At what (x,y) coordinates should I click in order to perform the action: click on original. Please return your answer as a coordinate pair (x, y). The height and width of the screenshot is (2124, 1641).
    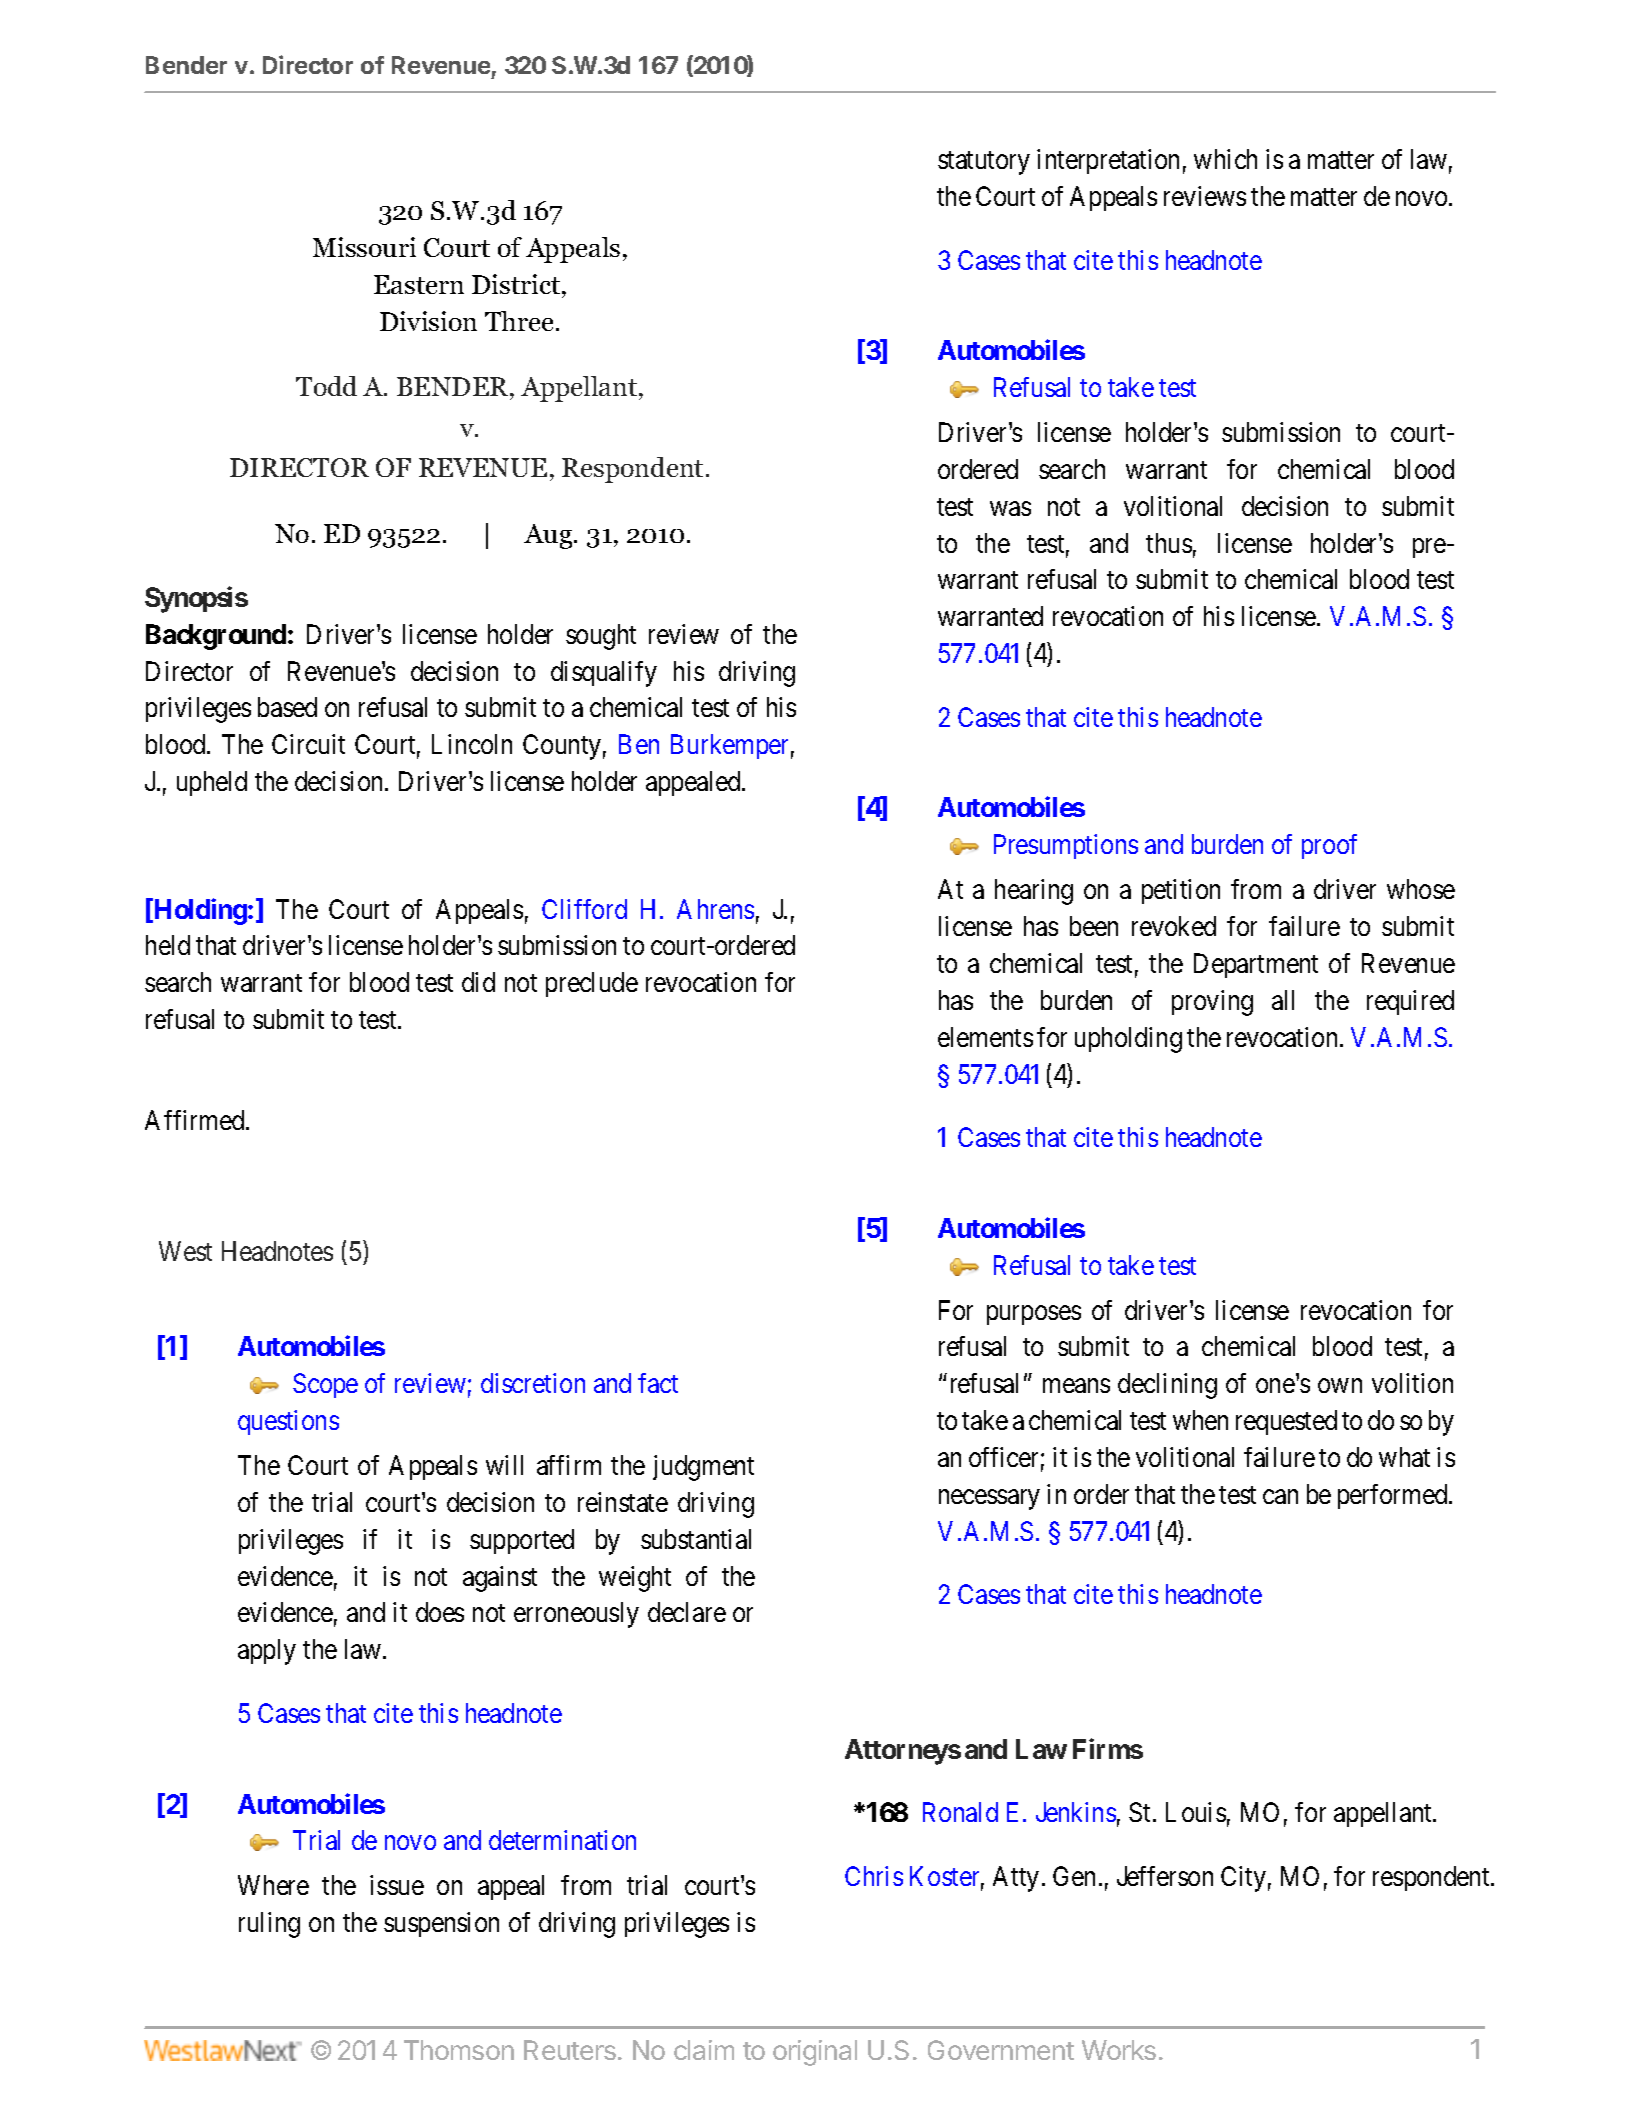
    Looking at the image, I should click on (815, 2053).
